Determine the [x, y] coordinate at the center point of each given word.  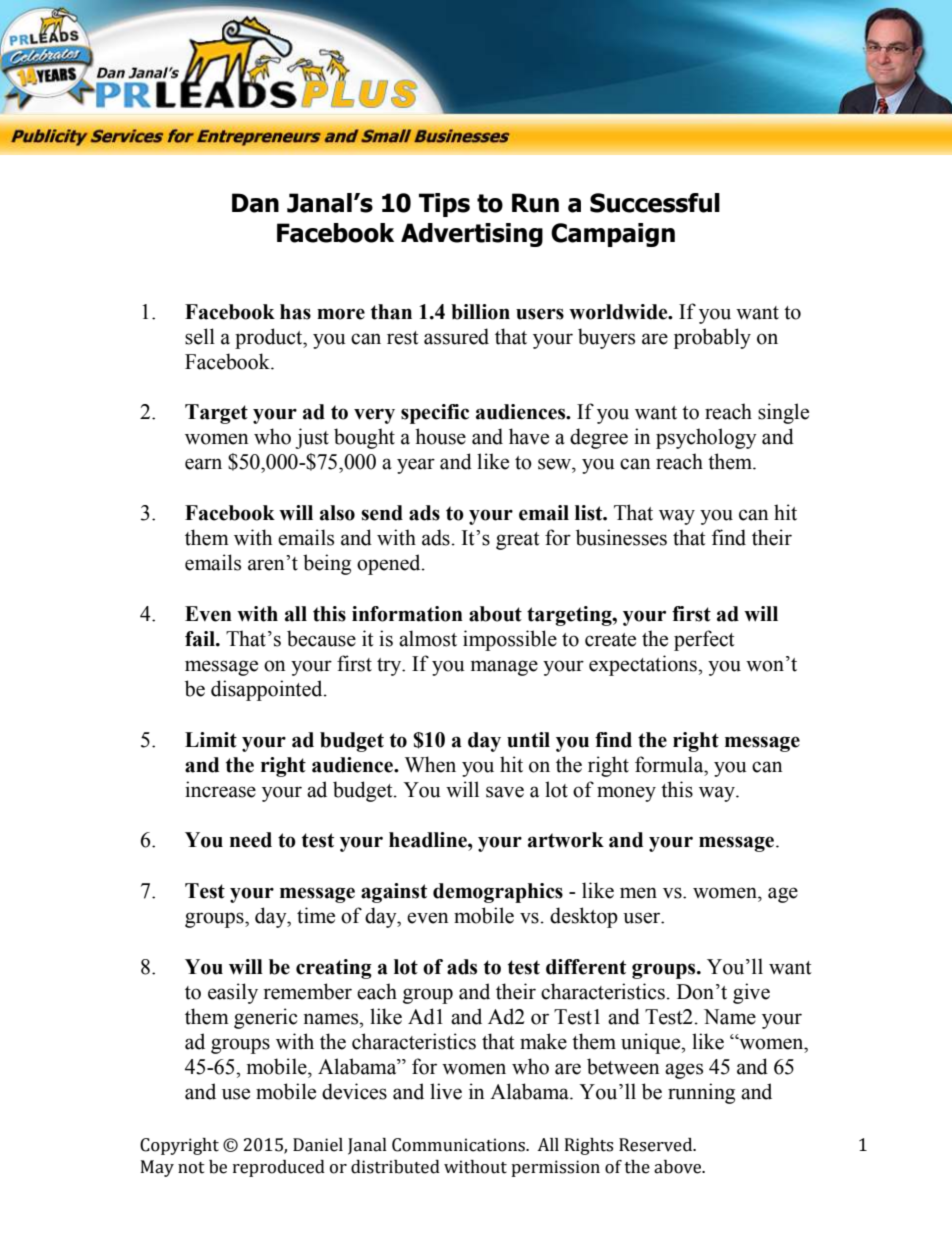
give [751, 993]
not [191, 1168]
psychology [706, 438]
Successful [655, 203]
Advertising [472, 235]
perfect [704, 640]
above [679, 1167]
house [440, 436]
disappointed [268, 690]
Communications [459, 1145]
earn [203, 464]
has [295, 312]
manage [504, 668]
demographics [498, 893]
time [316, 915]
